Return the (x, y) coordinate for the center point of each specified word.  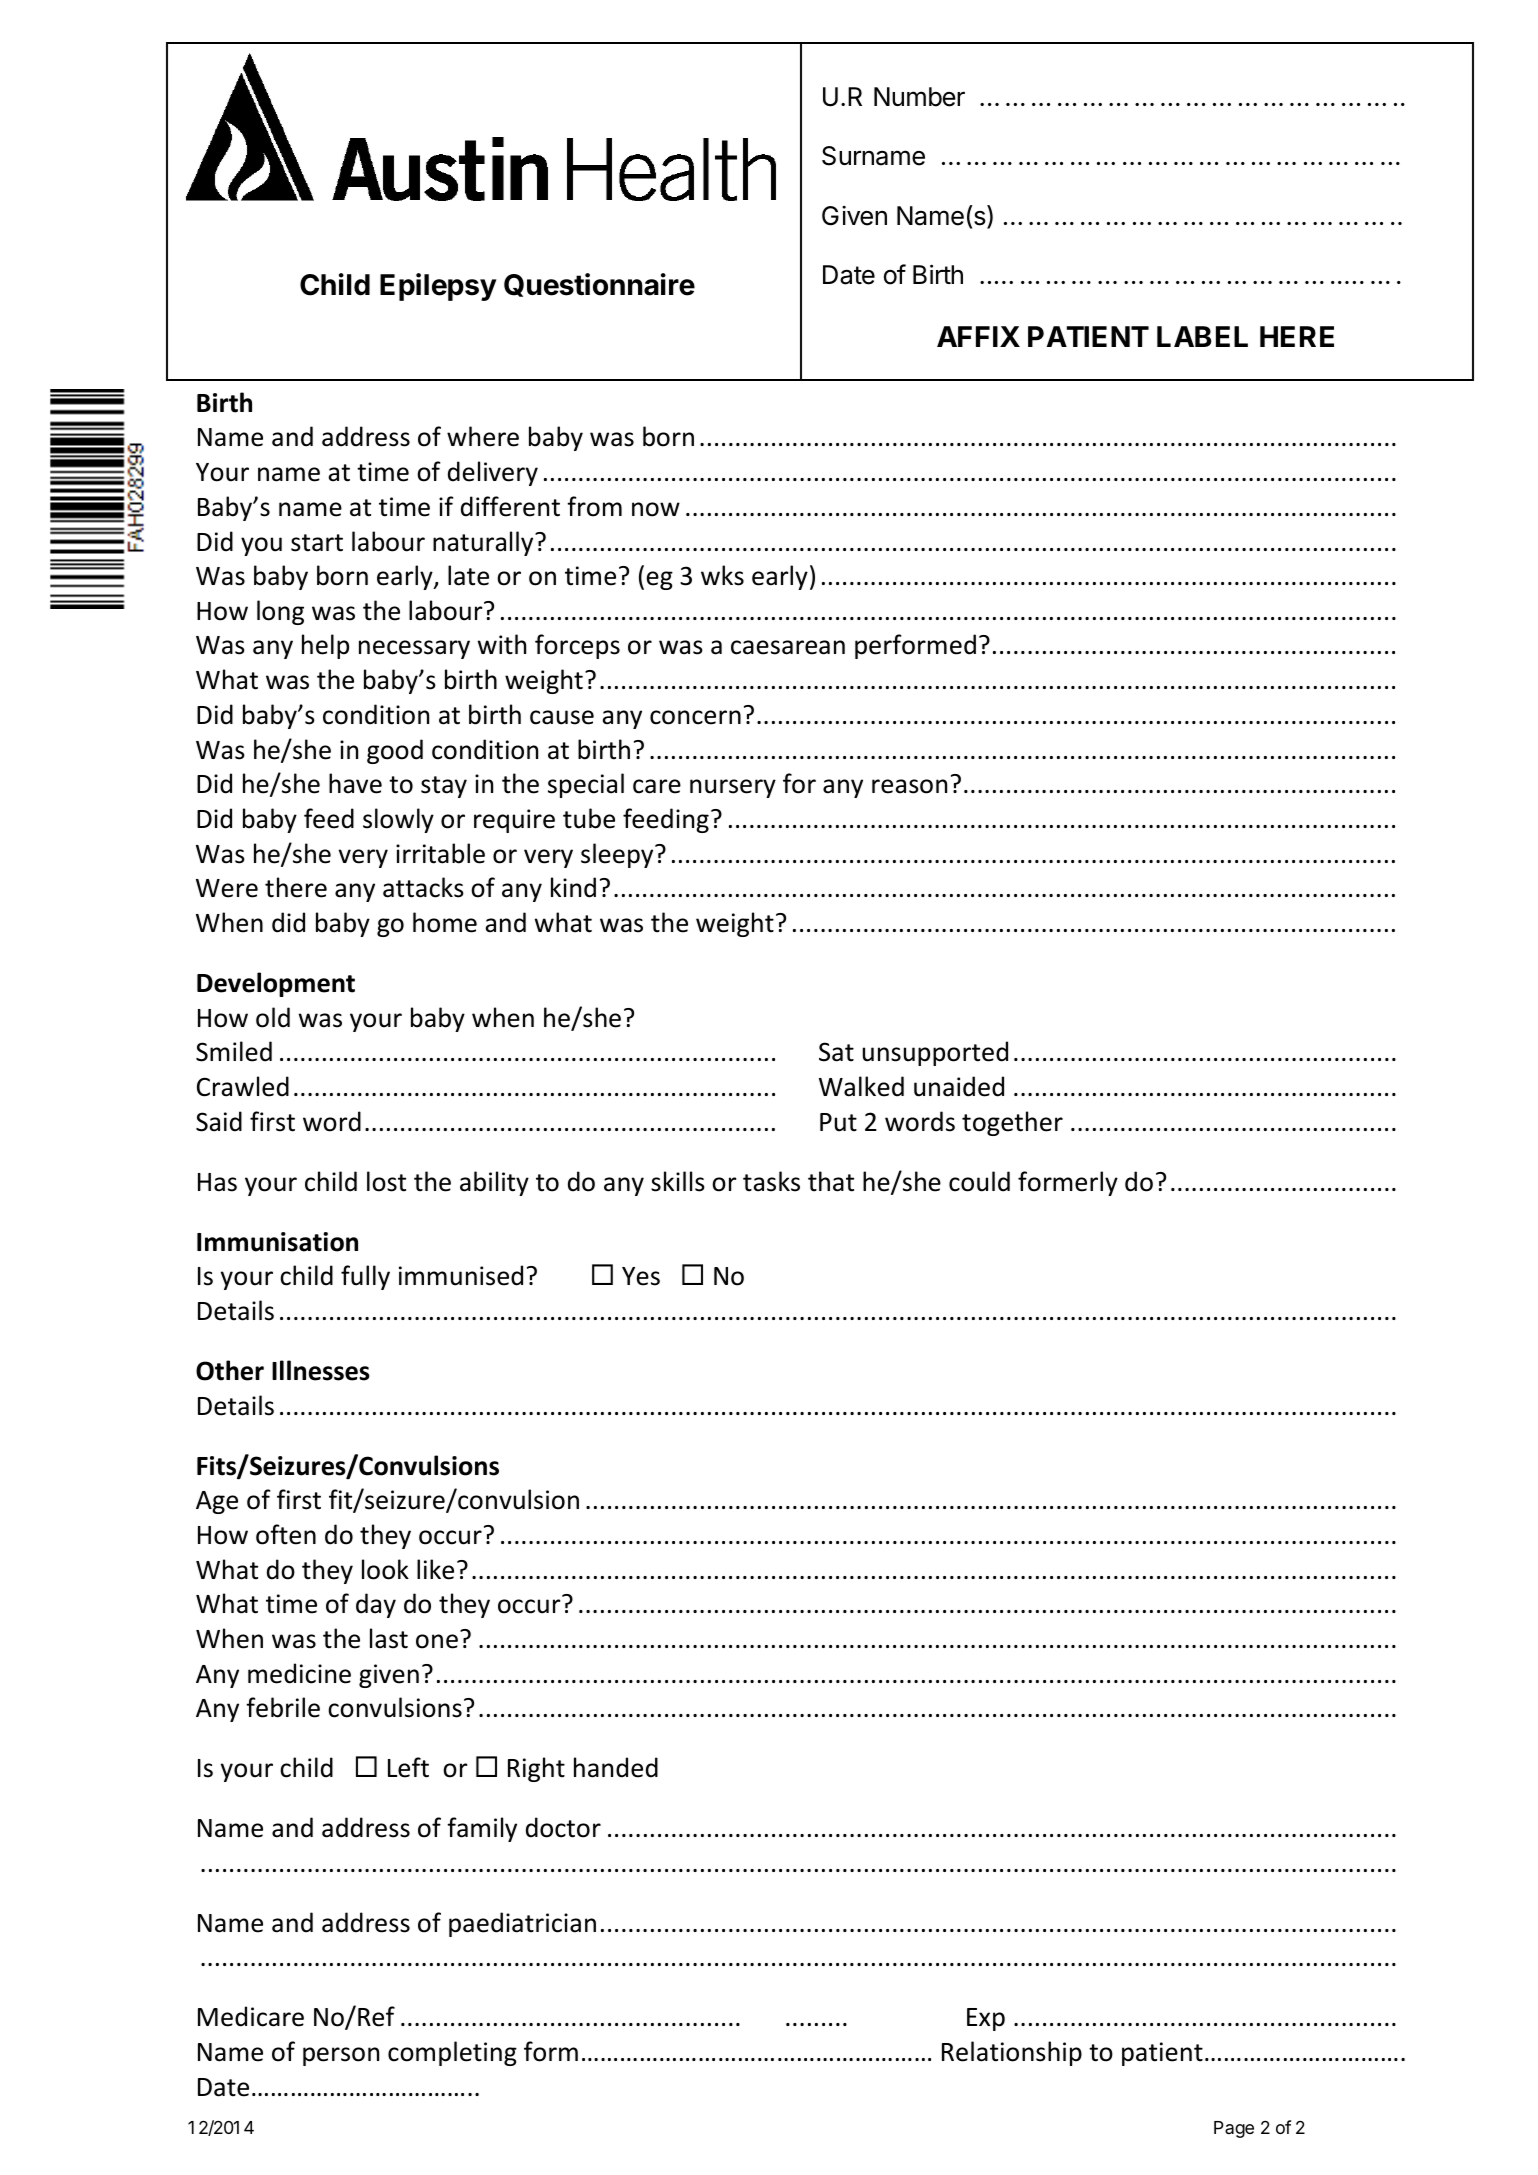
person (341, 2056)
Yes (641, 1276)
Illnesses (321, 1370)
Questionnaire (599, 285)
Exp (986, 2019)
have (355, 783)
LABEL (1202, 336)
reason (909, 786)
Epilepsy (438, 287)
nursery (733, 788)
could (979, 1181)
